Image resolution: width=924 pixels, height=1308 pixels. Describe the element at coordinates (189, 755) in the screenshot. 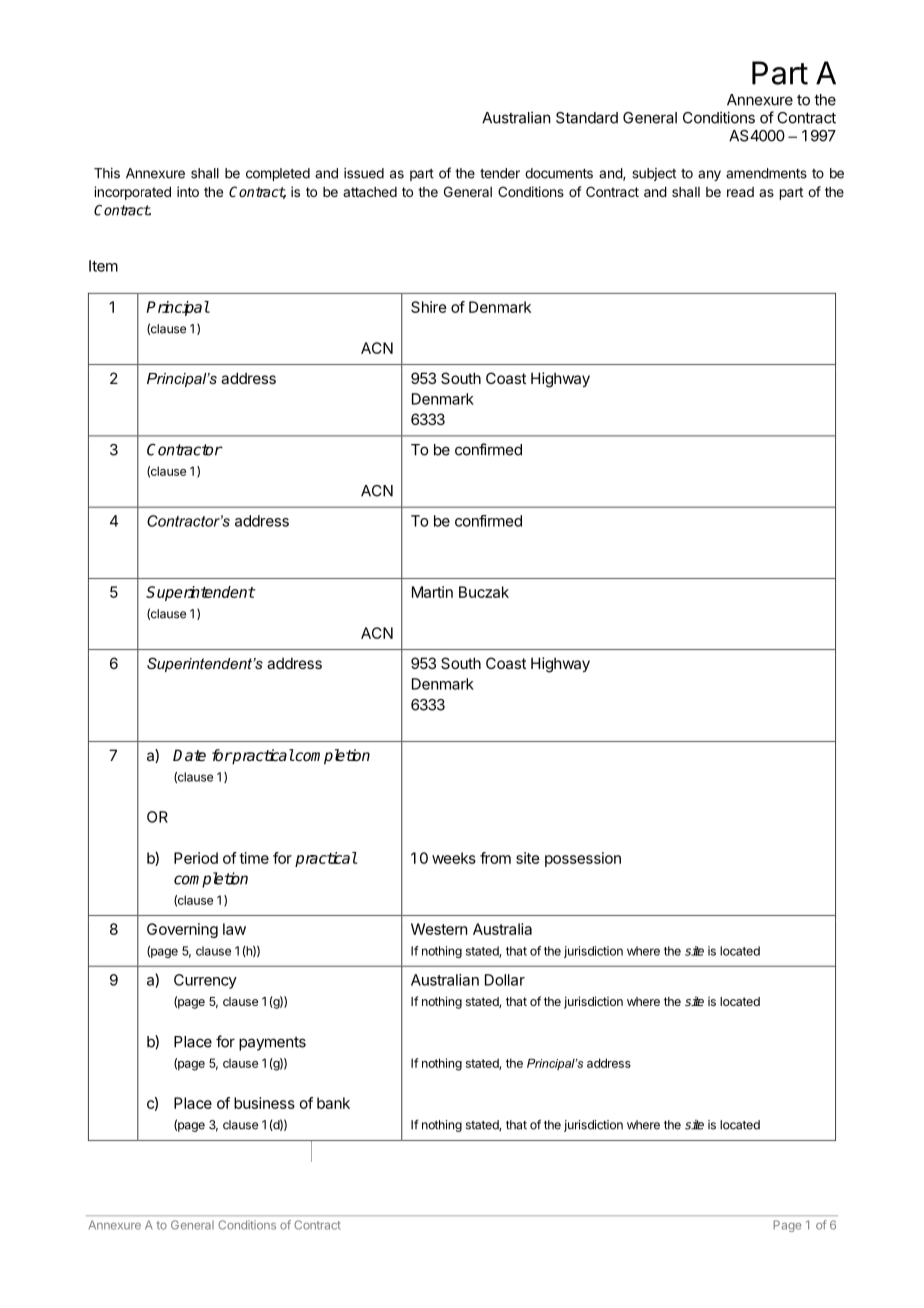

I see `Date` at that location.
